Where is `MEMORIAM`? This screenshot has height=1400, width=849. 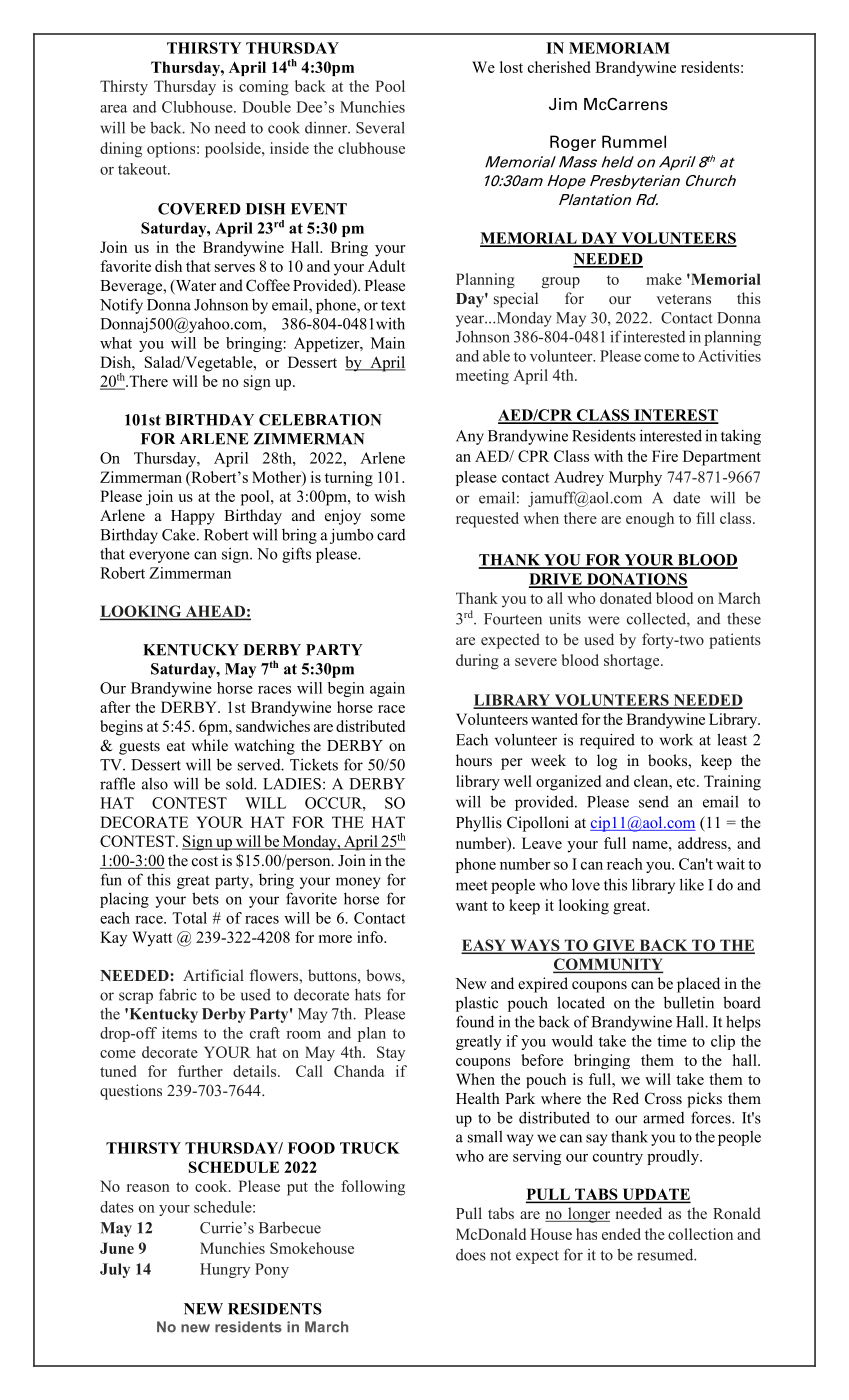 MEMORIAM is located at coordinates (619, 48).
